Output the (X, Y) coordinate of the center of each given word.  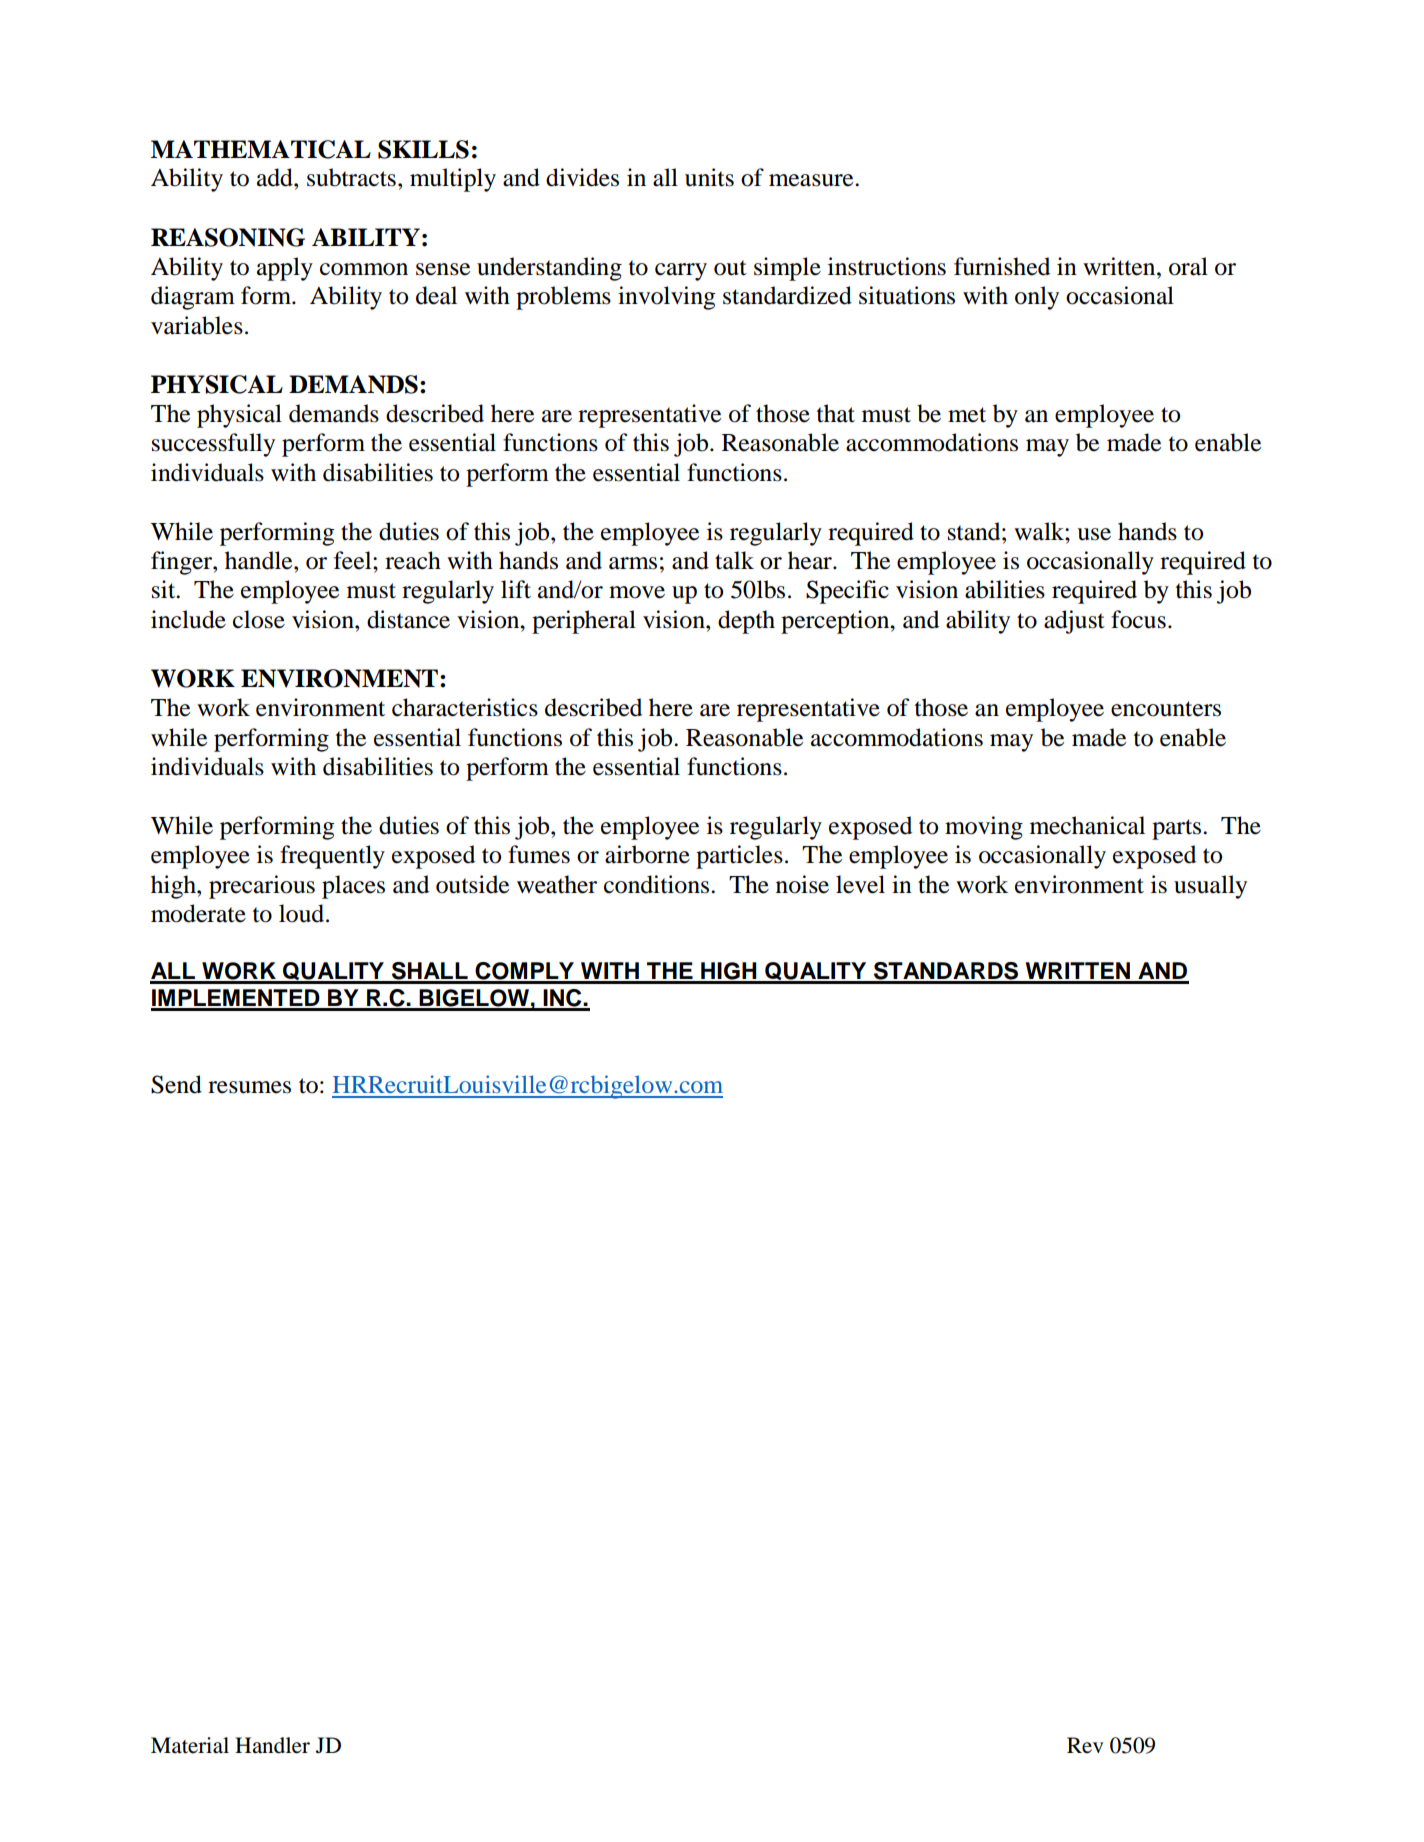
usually (1210, 887)
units (709, 177)
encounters (1166, 709)
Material (190, 1745)
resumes (249, 1087)
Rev (1085, 1745)
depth (746, 622)
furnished (1002, 266)
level (860, 884)
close (259, 619)
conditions (658, 884)
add (276, 177)
